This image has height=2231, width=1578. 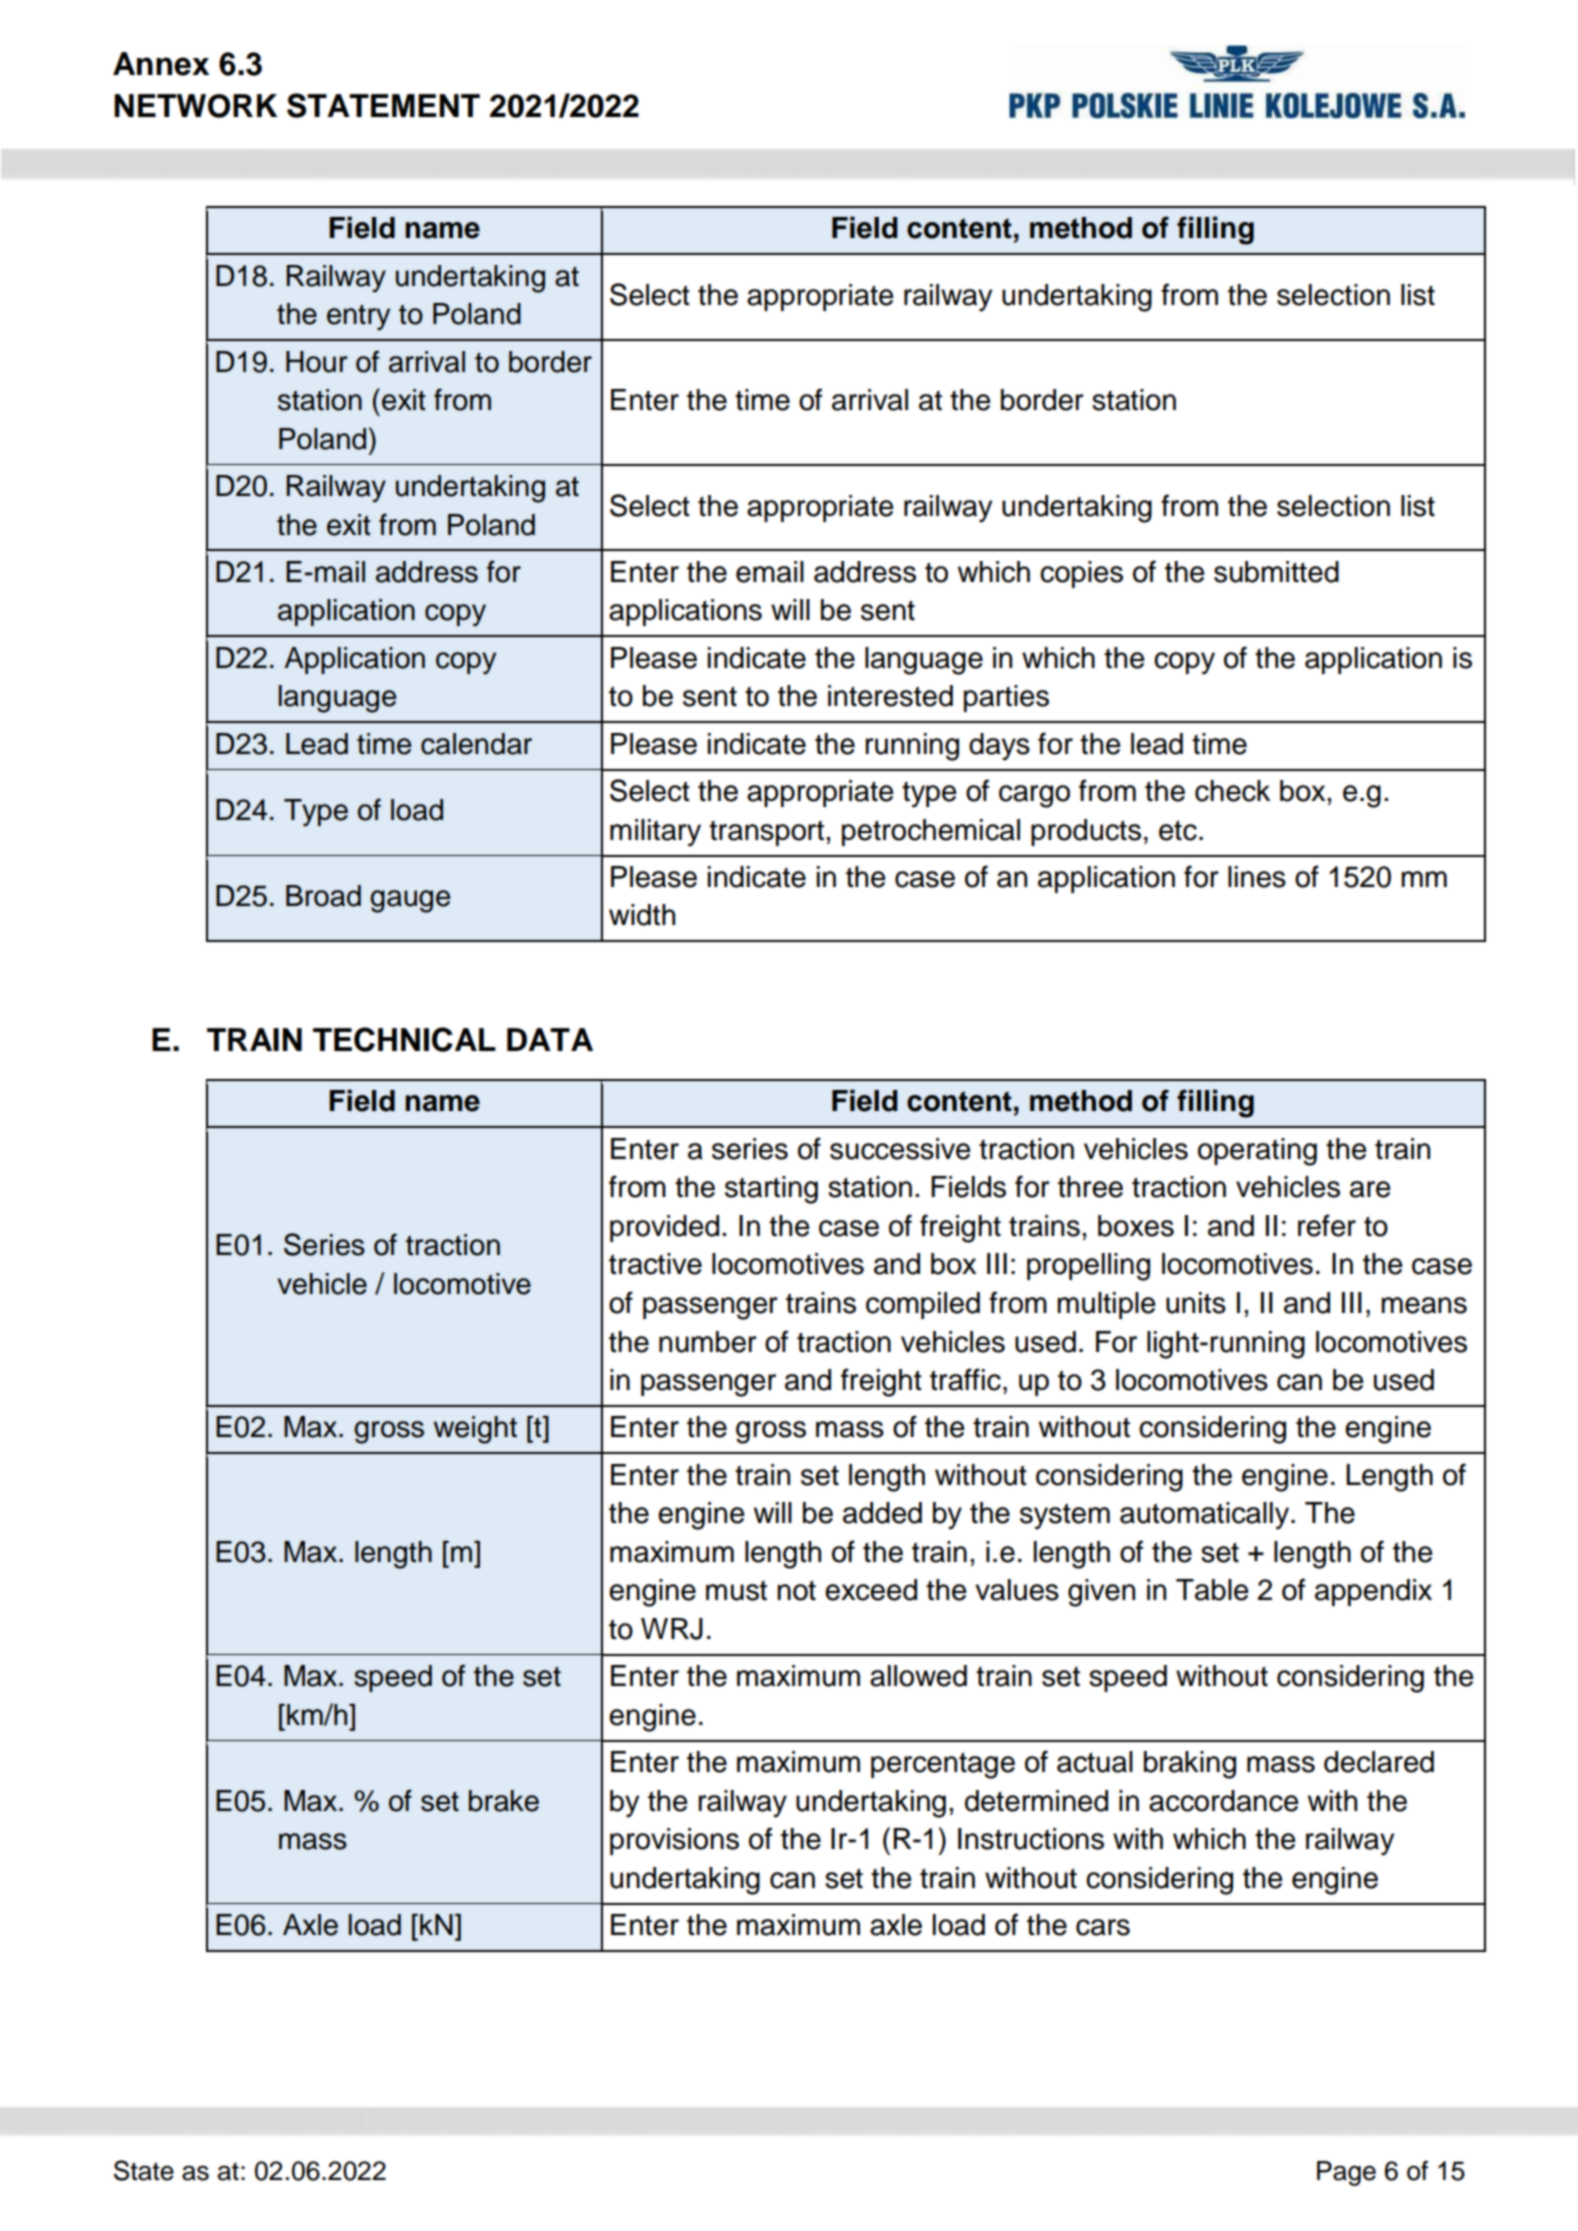 What do you see at coordinates (504, 1801) in the image?
I see `brake` at bounding box center [504, 1801].
